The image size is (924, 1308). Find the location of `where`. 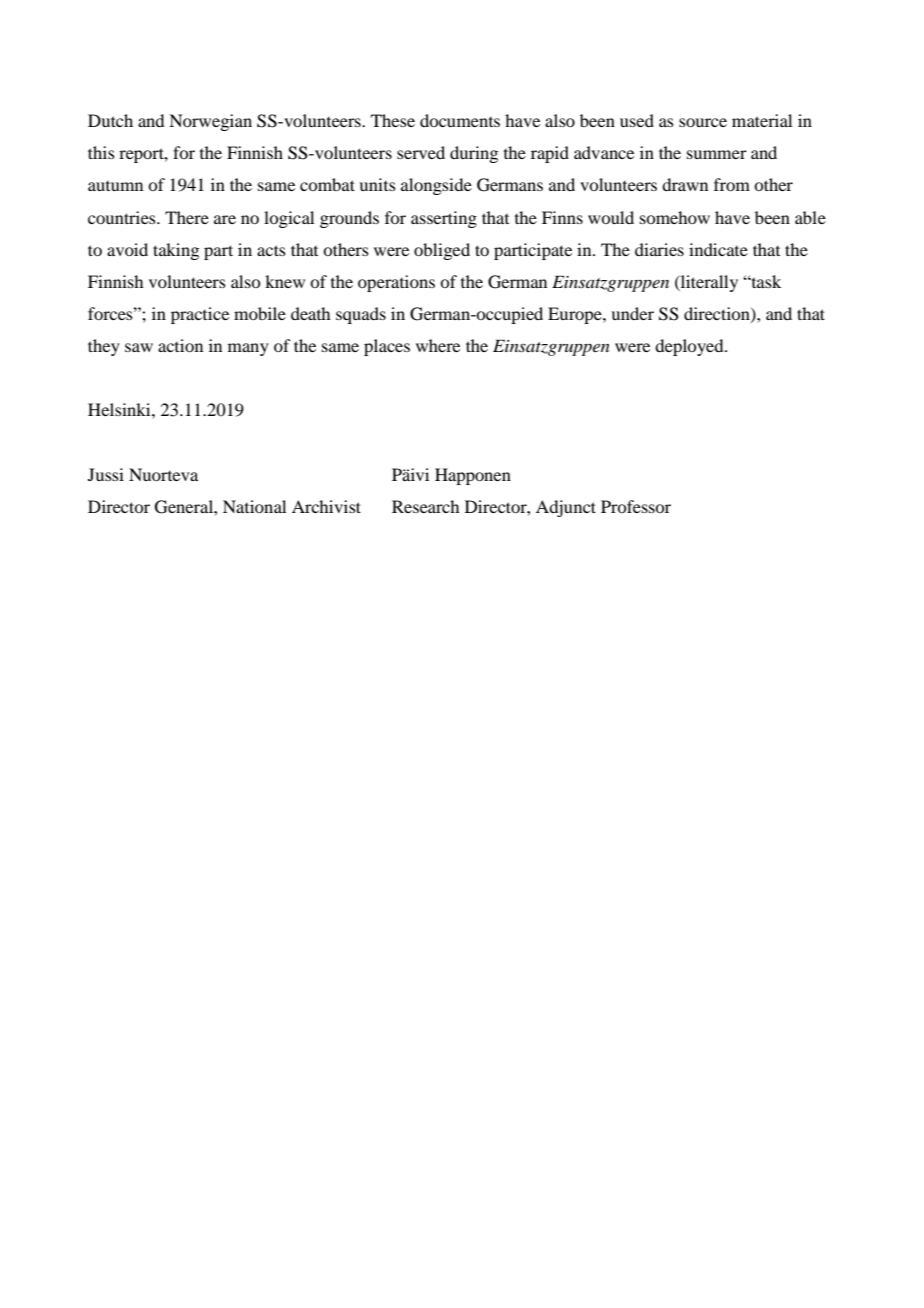

where is located at coordinates (438, 345).
